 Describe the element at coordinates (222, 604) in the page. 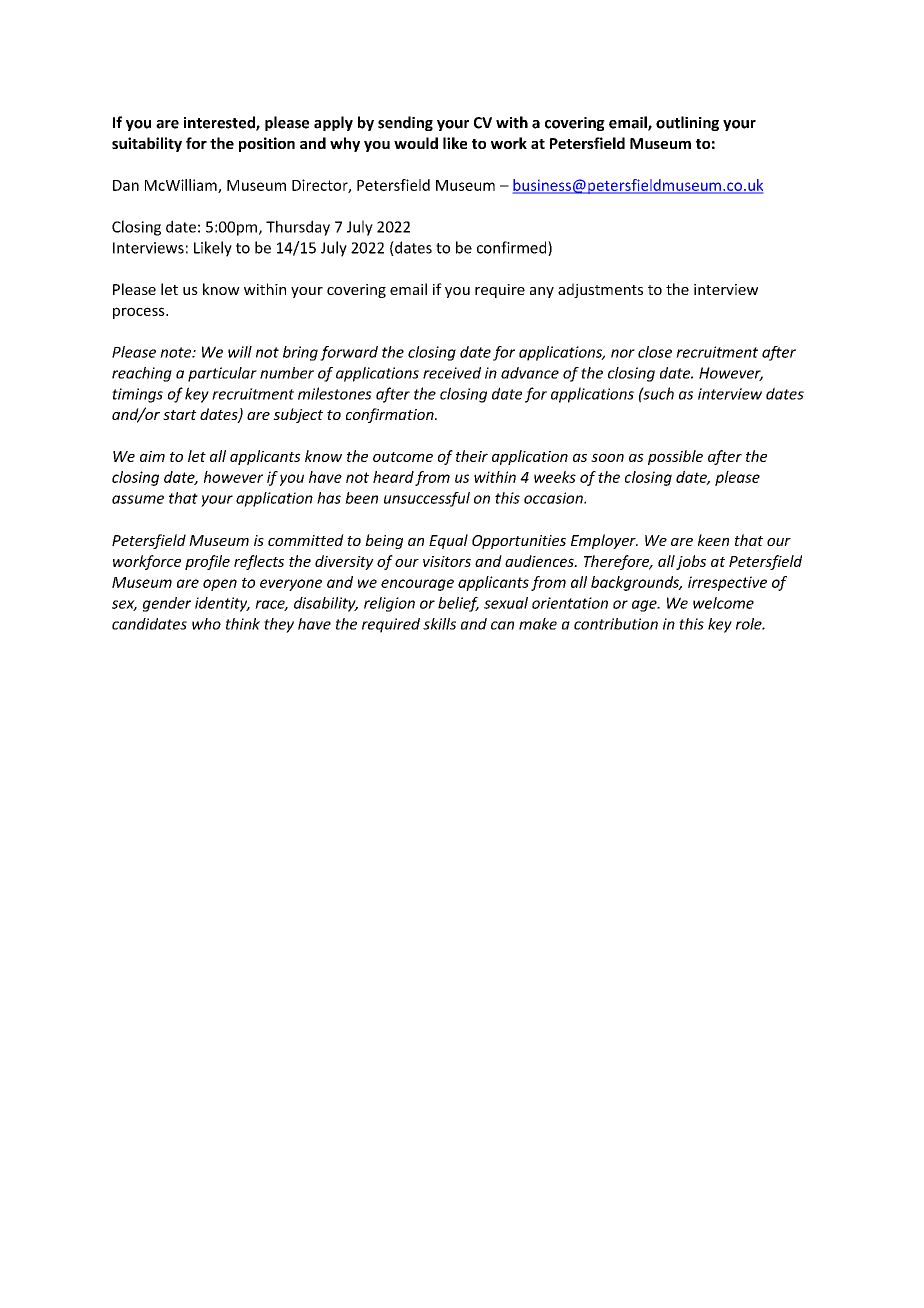

I see `identity` at that location.
